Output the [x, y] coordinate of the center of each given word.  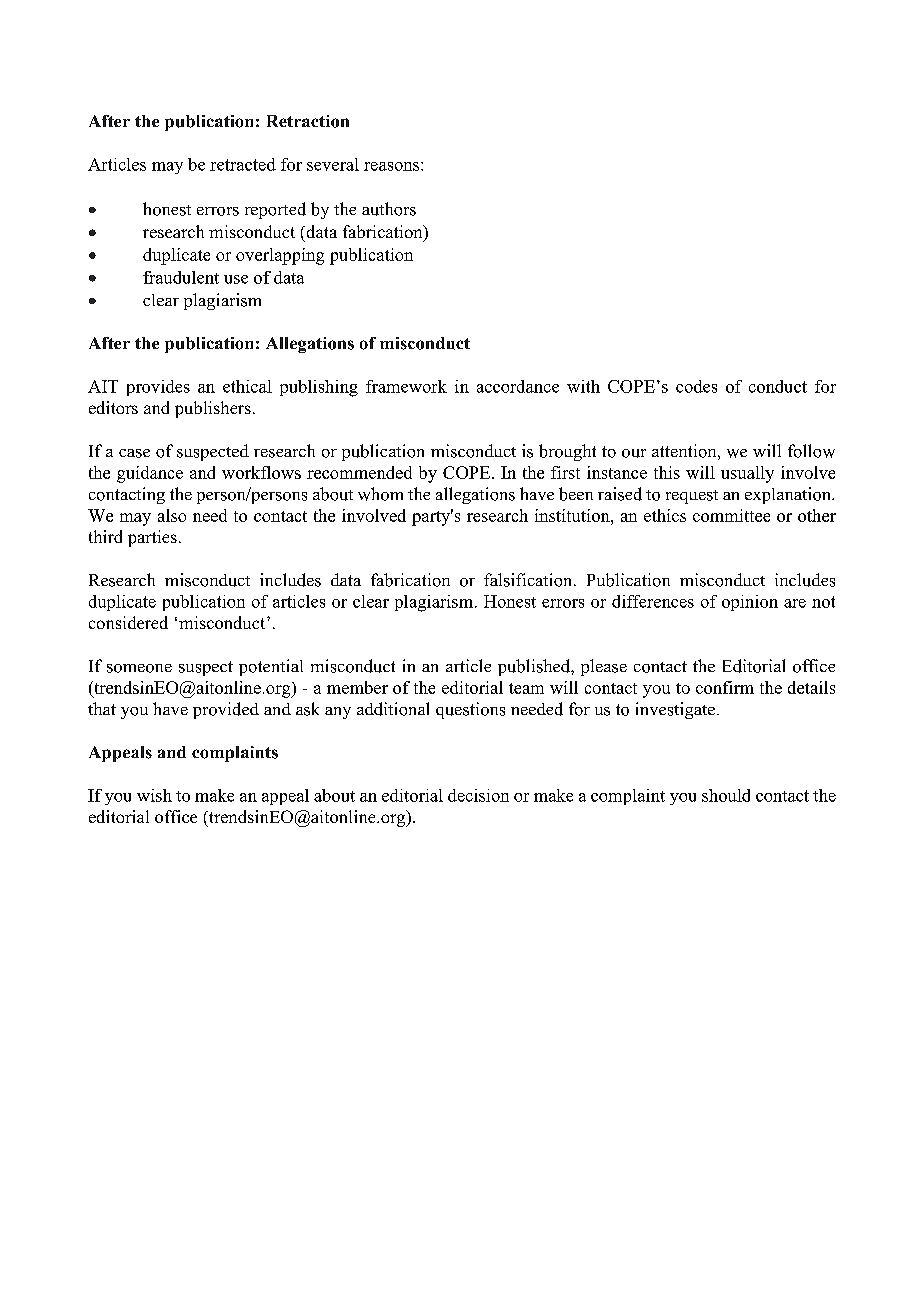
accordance [518, 386]
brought [567, 452]
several [333, 164]
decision [478, 795]
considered [128, 622]
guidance [150, 474]
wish [154, 795]
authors [389, 209]
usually [747, 474]
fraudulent [181, 277]
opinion [750, 603]
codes [696, 386]
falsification [529, 580]
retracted [243, 164]
